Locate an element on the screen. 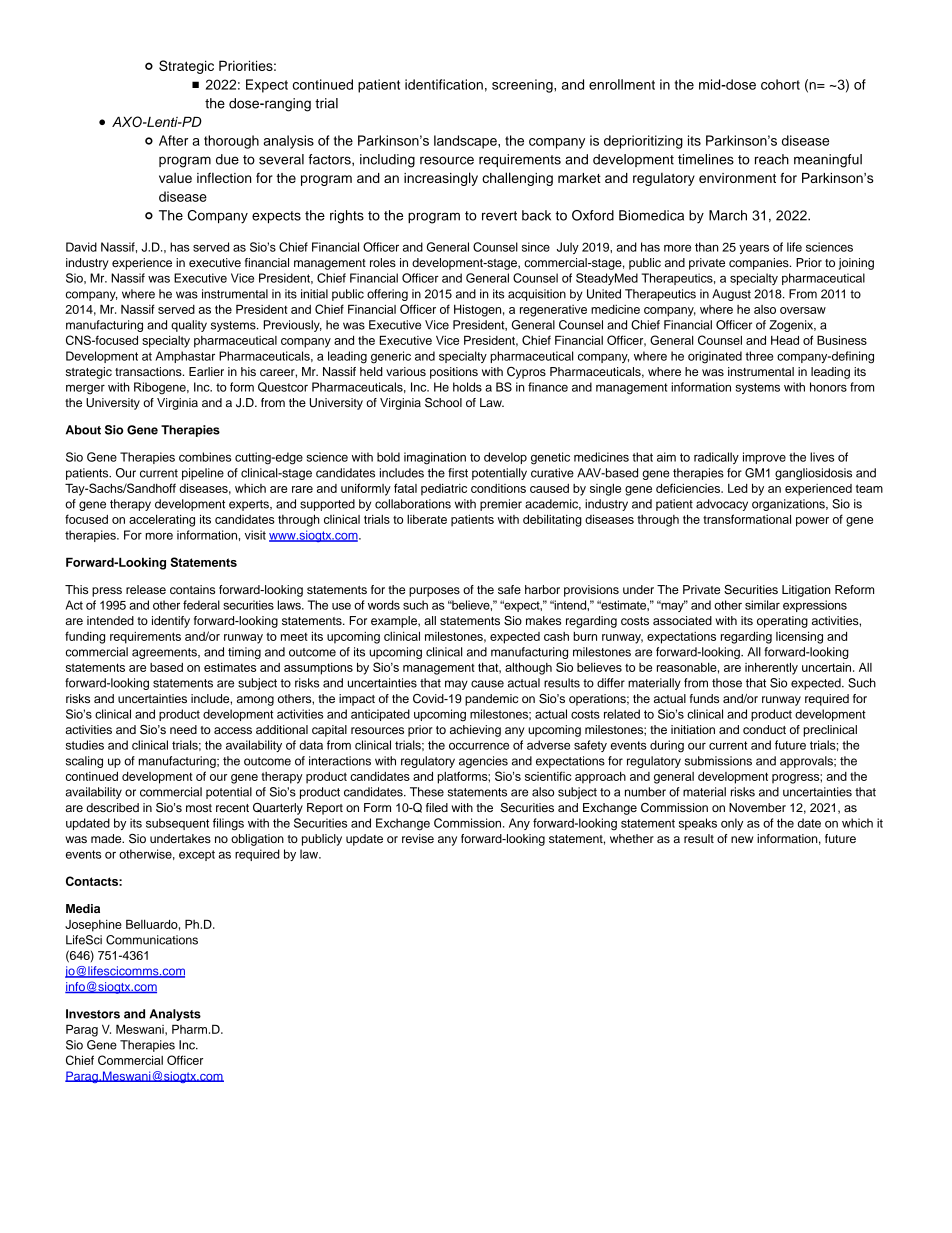 The height and width of the screenshot is (1233, 952). cohort is located at coordinates (780, 84).
